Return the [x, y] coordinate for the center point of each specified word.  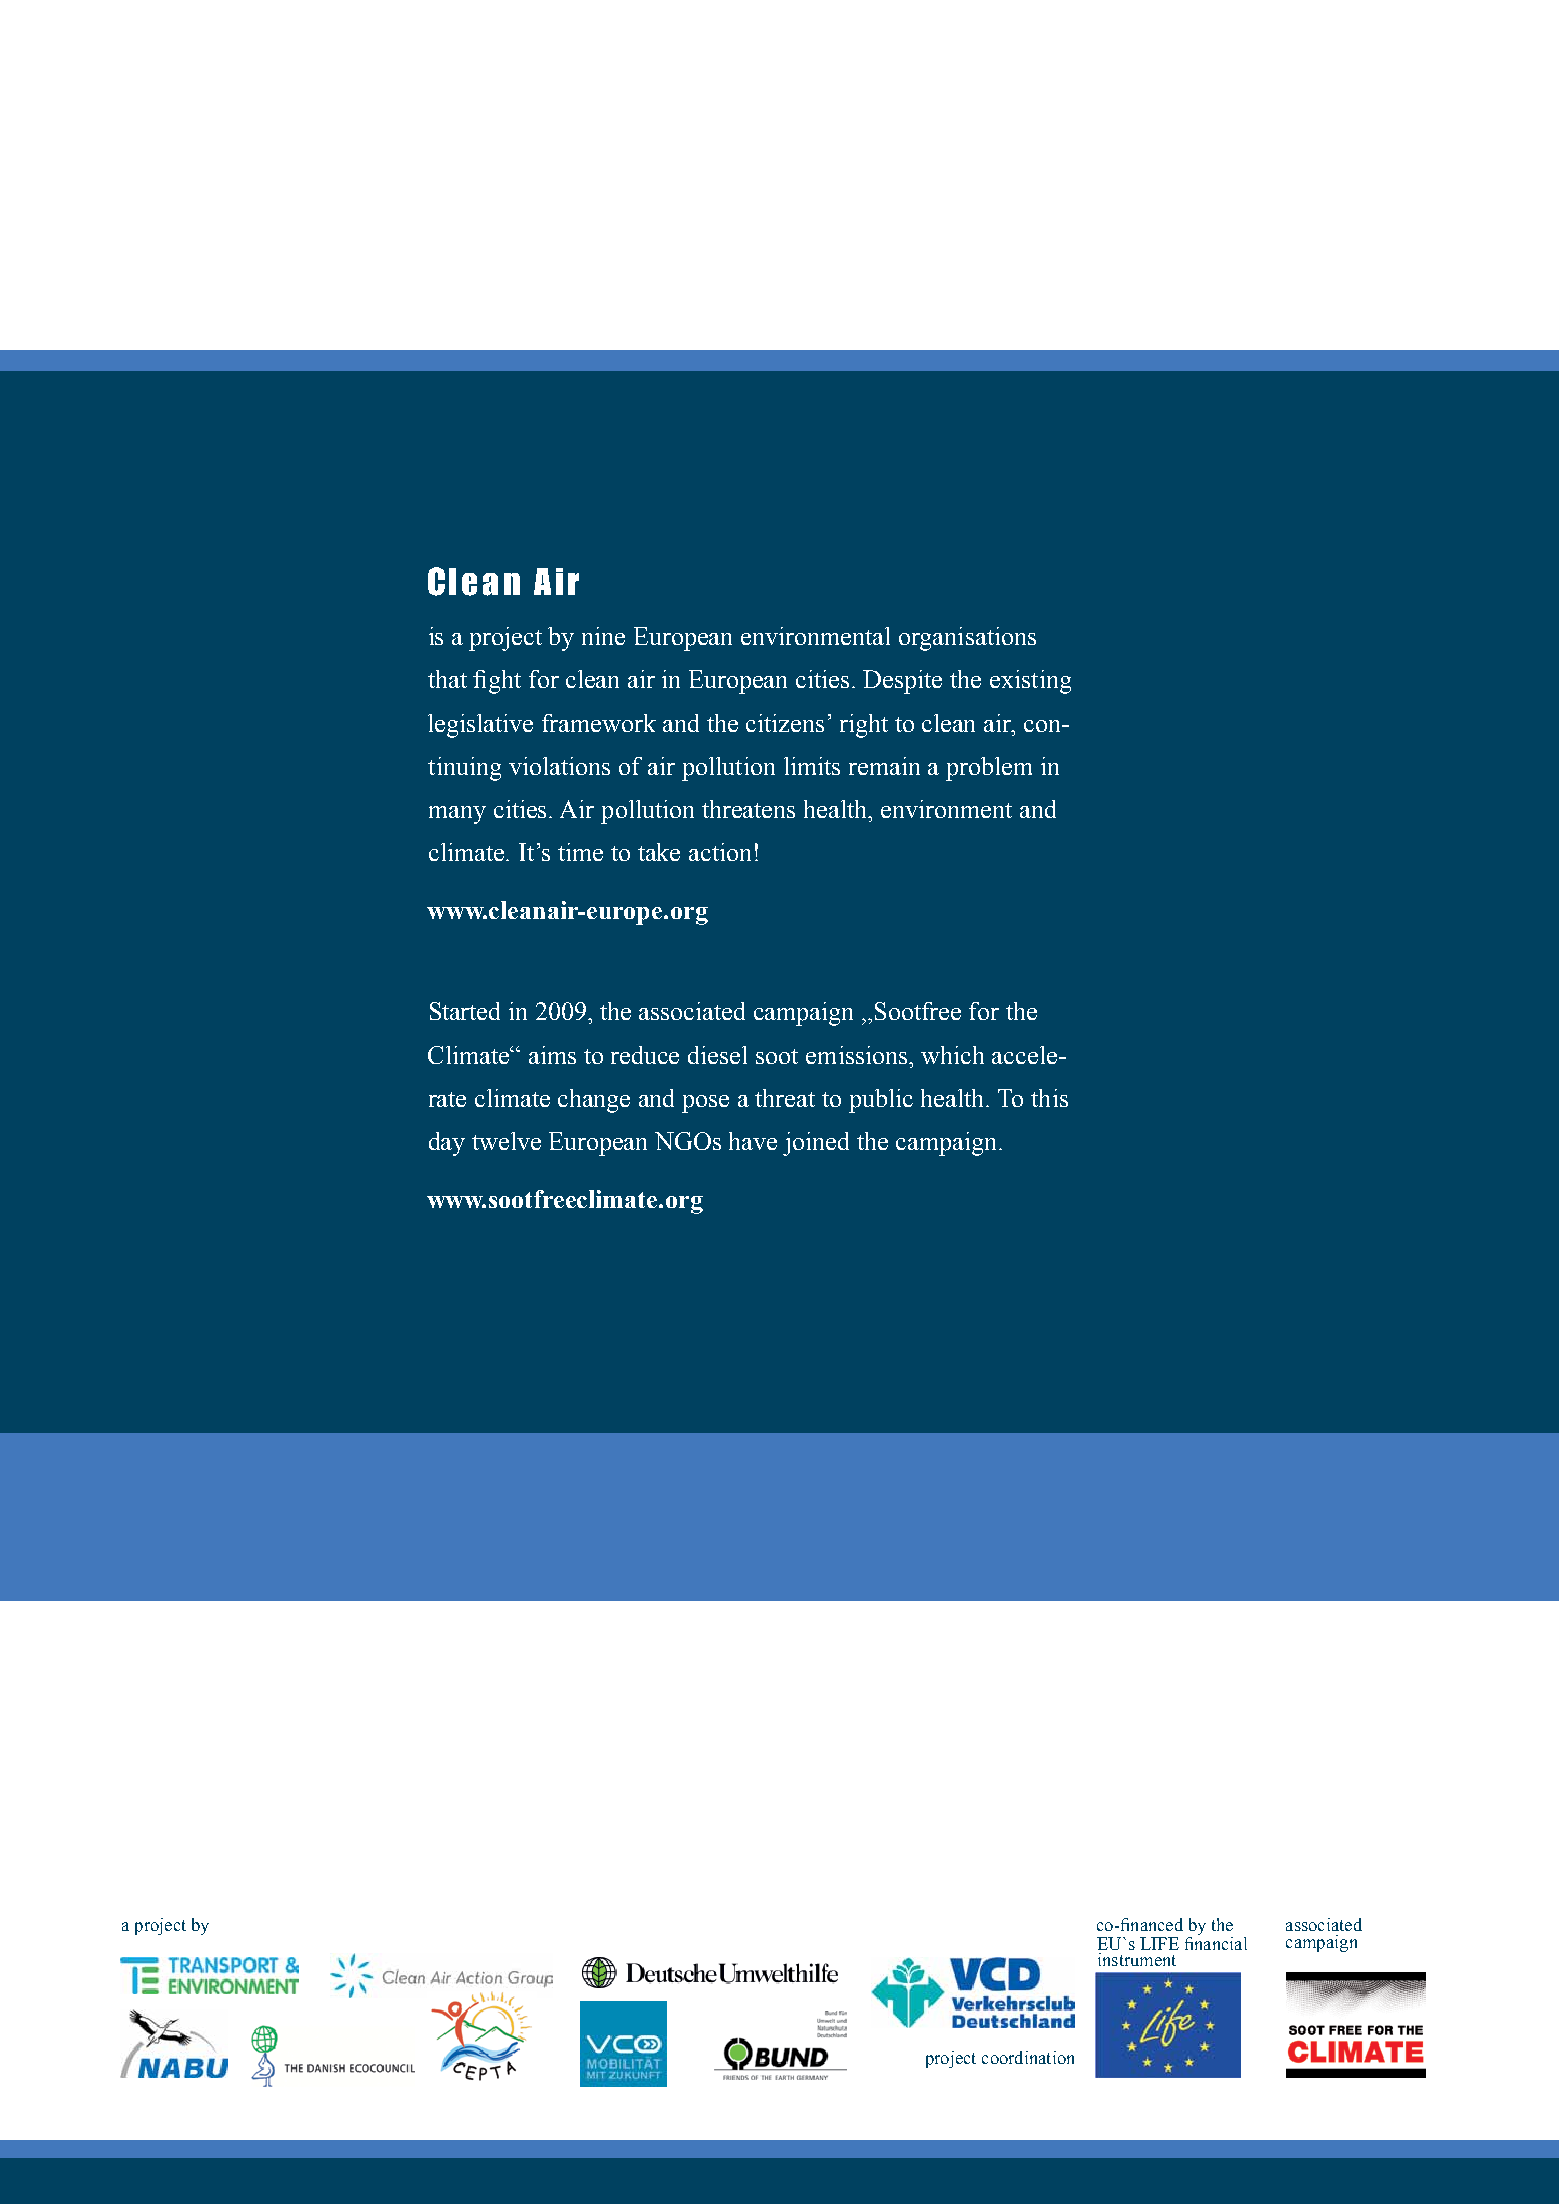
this [1049, 1098]
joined [816, 1144]
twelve [506, 1141]
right [864, 726]
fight [497, 682]
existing [1030, 682]
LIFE [1159, 1943]
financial [1216, 1943]
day [447, 1144]
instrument [1137, 1959]
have [753, 1141]
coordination [1028, 2057]
